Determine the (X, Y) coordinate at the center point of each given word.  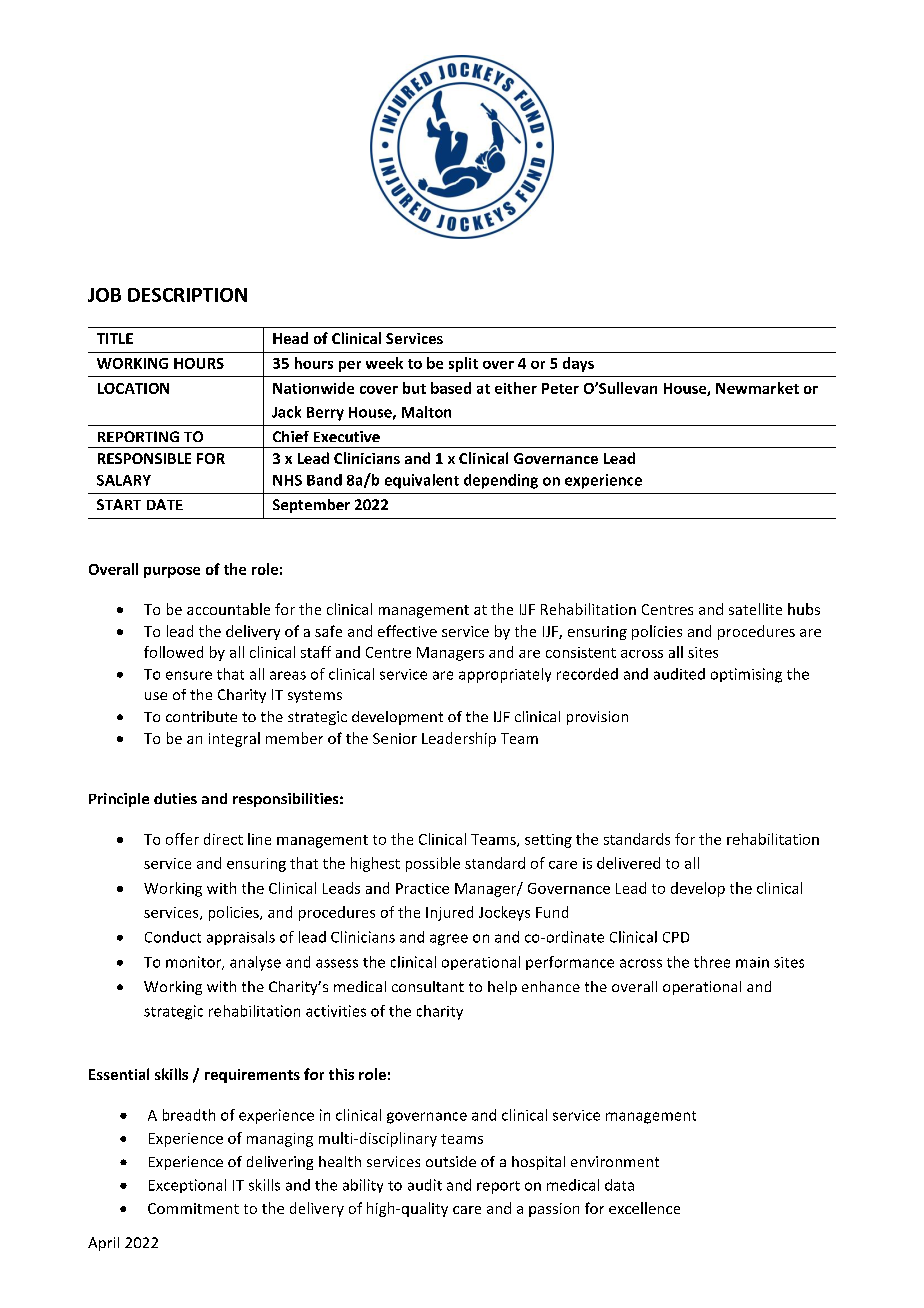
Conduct (173, 937)
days (578, 364)
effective (407, 631)
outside (451, 1161)
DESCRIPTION (187, 295)
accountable (228, 609)
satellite (755, 609)
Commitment (193, 1208)
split (463, 364)
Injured (449, 913)
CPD (676, 937)
